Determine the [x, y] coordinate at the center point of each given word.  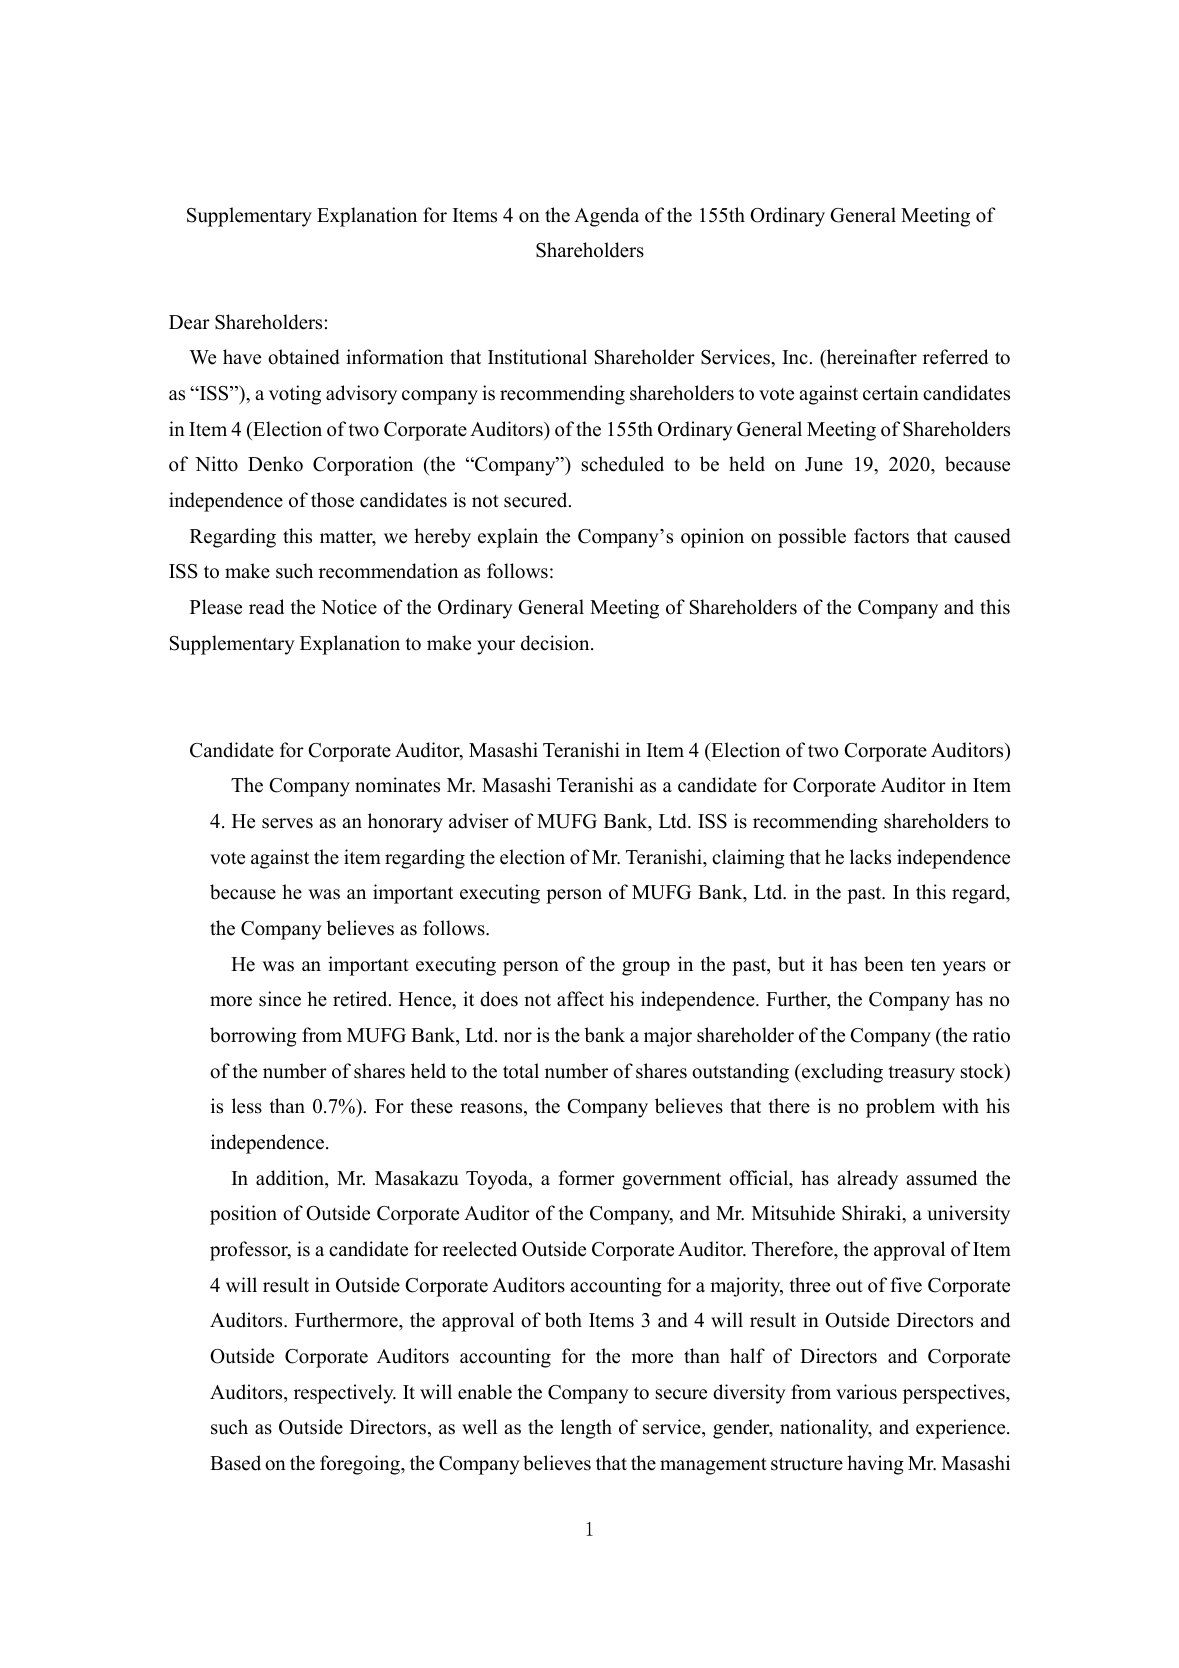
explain [508, 538]
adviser [479, 821]
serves [287, 823]
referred [955, 357]
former [587, 1178]
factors [881, 536]
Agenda [606, 217]
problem [900, 1108]
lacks [870, 857]
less [247, 1106]
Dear [189, 322]
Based [235, 1463]
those [332, 500]
